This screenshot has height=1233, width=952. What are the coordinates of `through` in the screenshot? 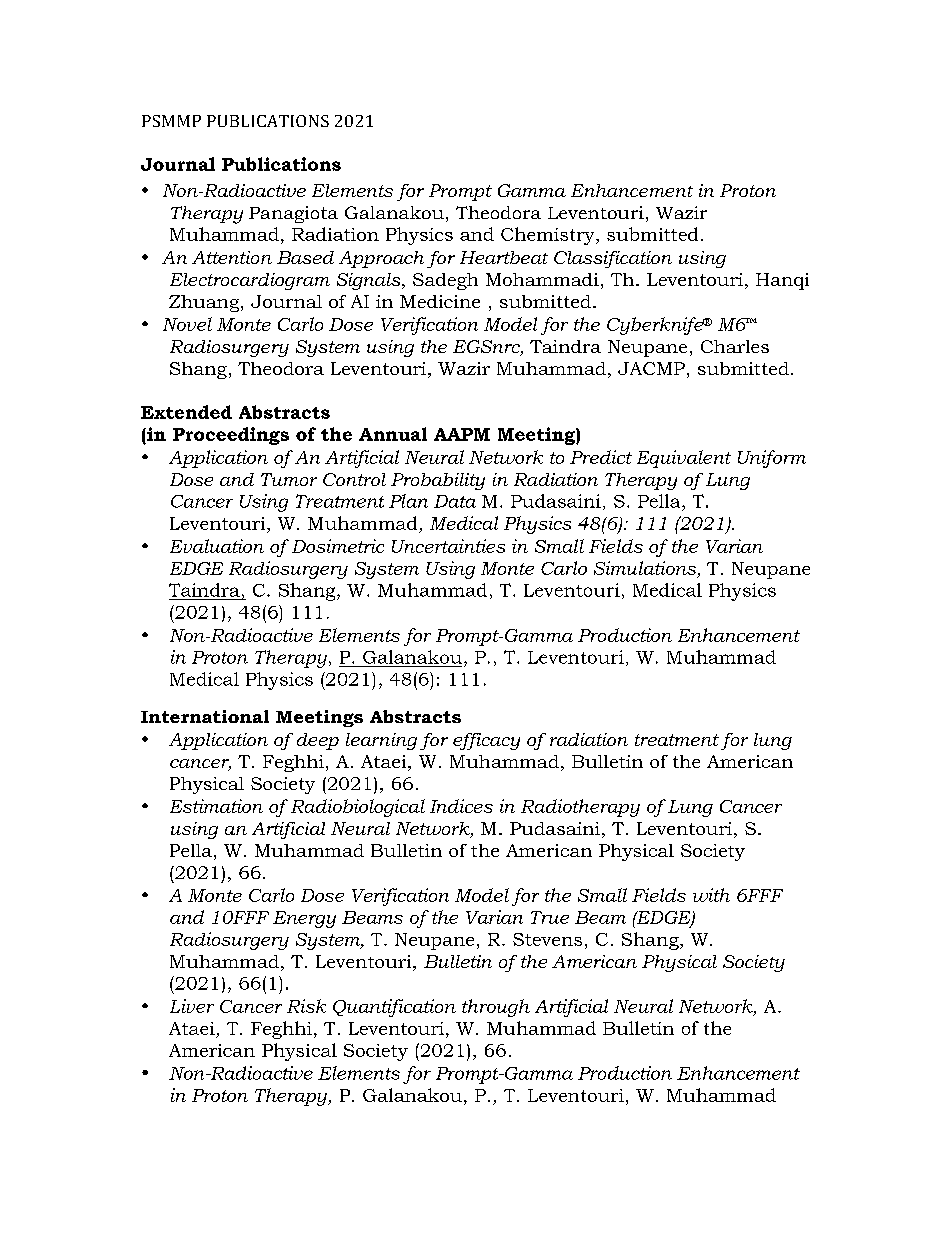 It's located at (496, 1008).
